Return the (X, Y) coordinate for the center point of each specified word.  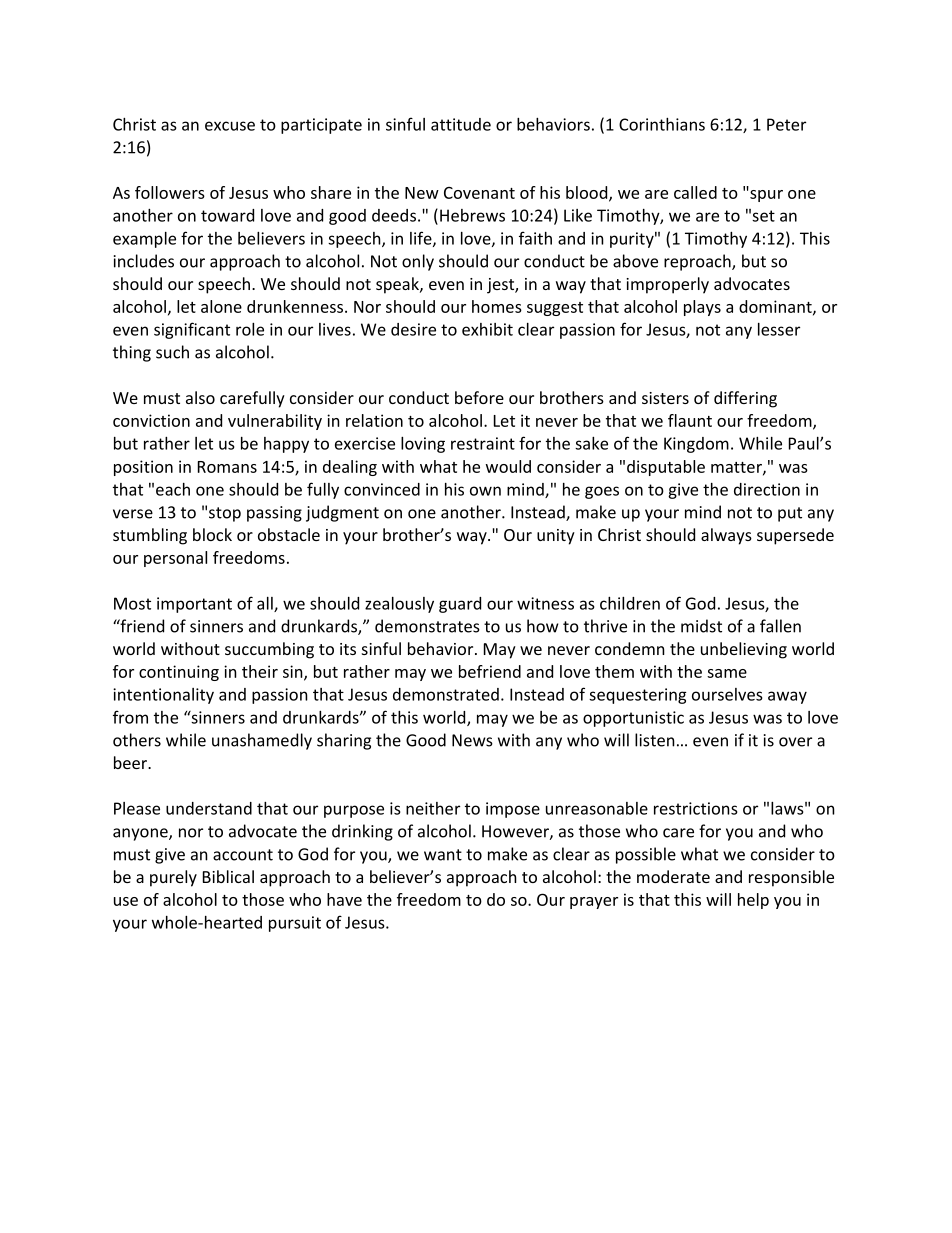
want (443, 855)
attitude (461, 124)
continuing (179, 673)
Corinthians (662, 124)
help (753, 901)
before (479, 397)
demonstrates (427, 626)
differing (745, 399)
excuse (230, 126)
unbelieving (744, 650)
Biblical (228, 876)
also (200, 397)
